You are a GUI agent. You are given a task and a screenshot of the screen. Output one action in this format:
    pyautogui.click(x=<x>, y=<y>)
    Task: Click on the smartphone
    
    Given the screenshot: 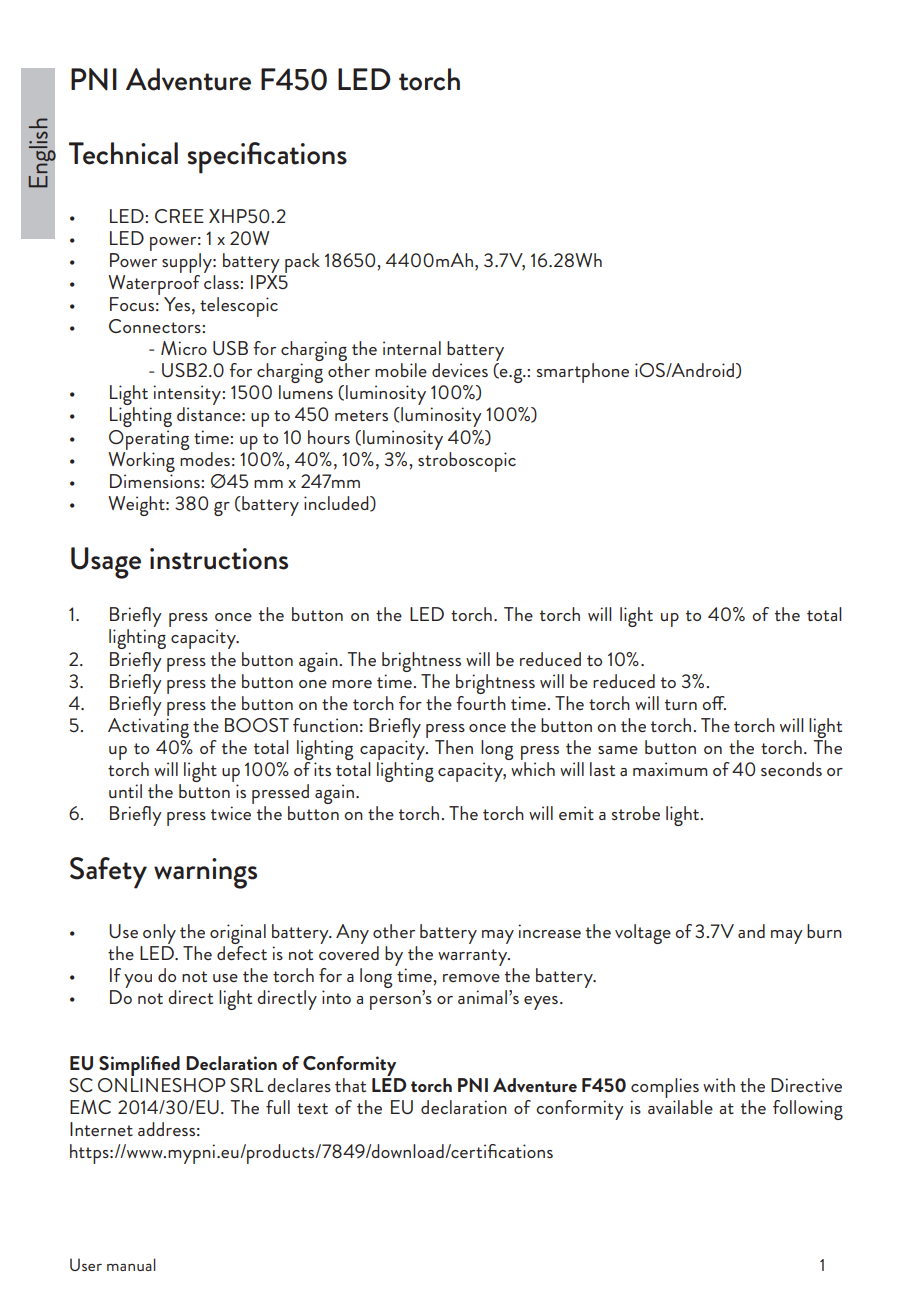 What is the action you would take?
    pyautogui.click(x=583, y=373)
